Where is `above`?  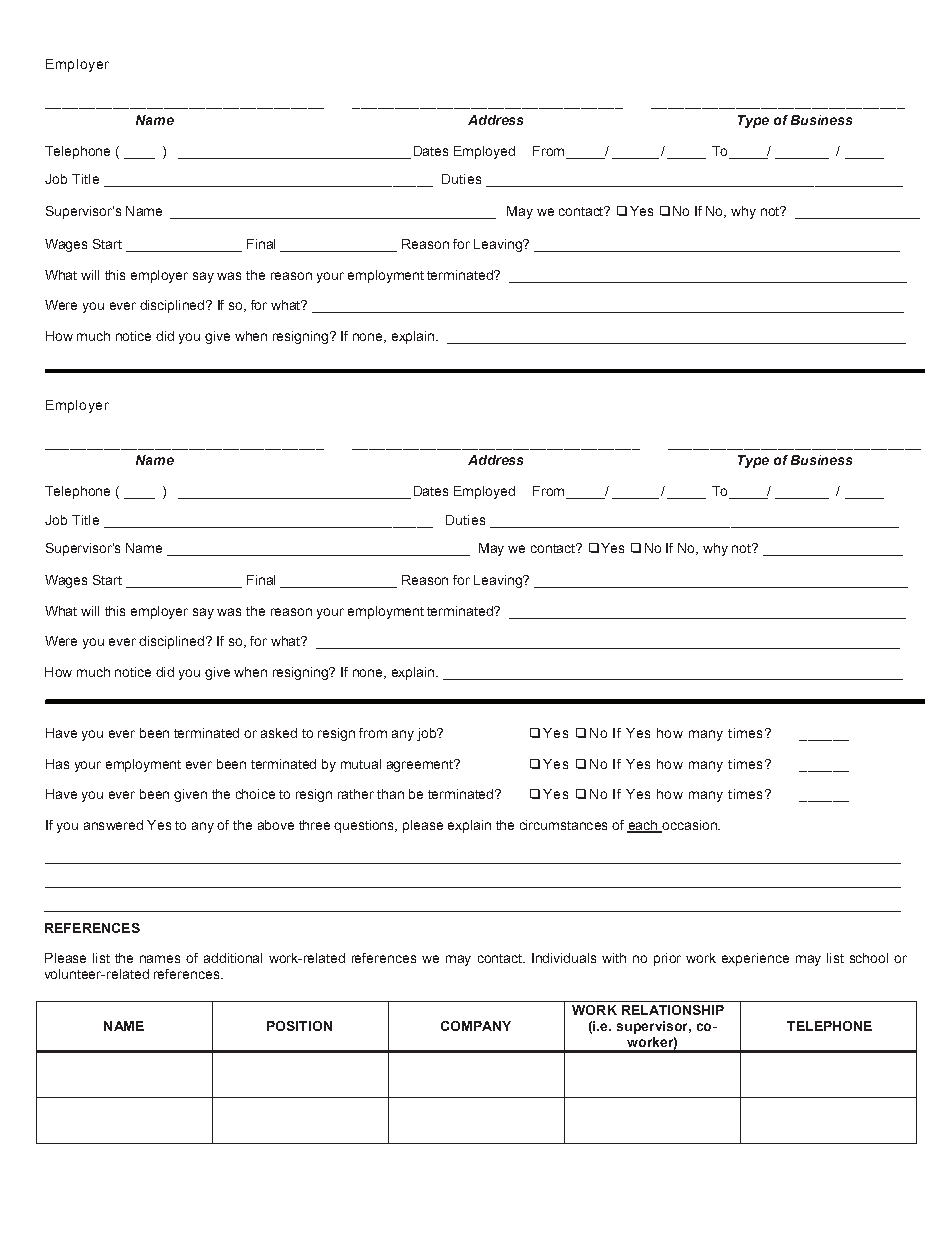
above is located at coordinates (276, 825).
